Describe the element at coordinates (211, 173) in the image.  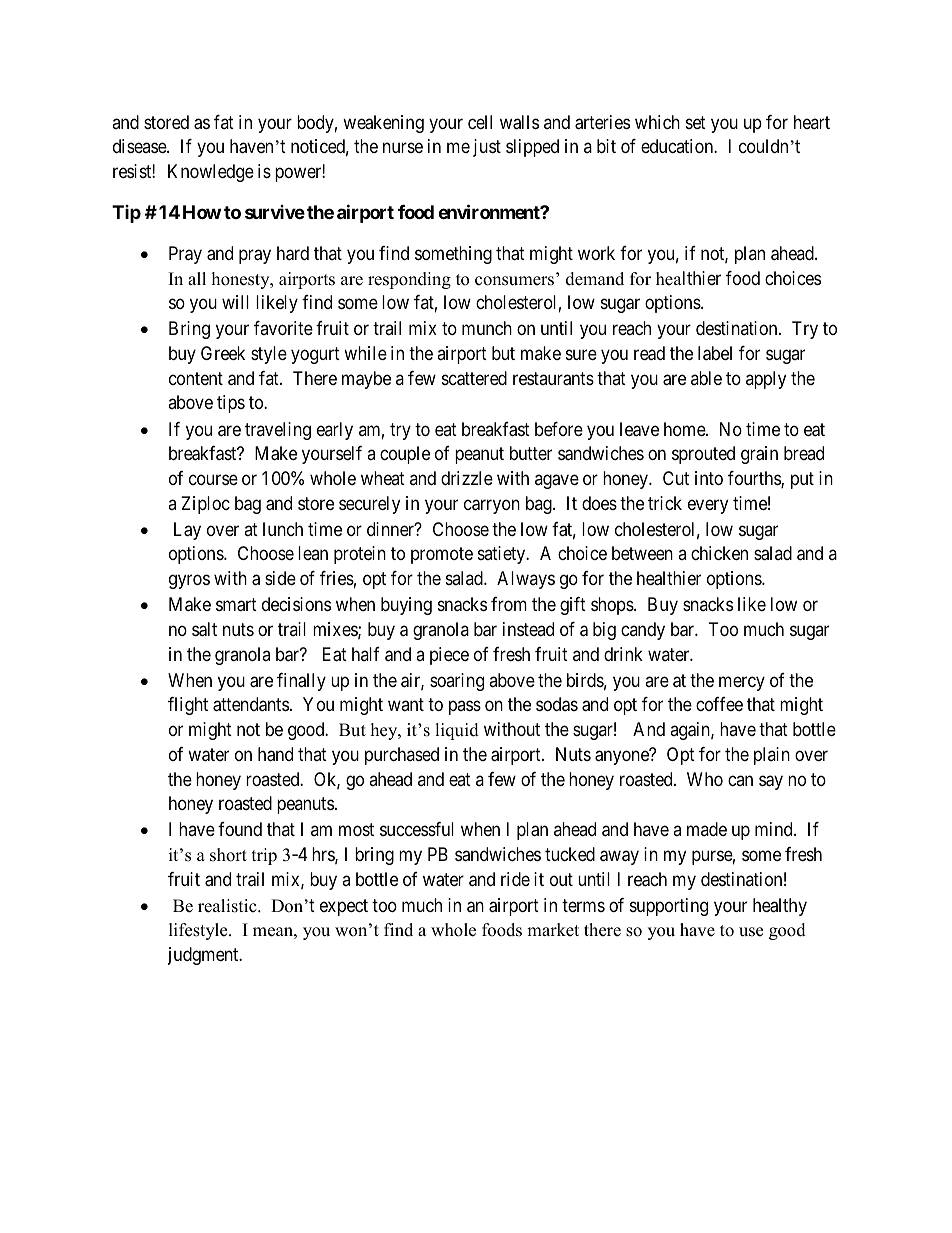
I see `Knowledge` at that location.
